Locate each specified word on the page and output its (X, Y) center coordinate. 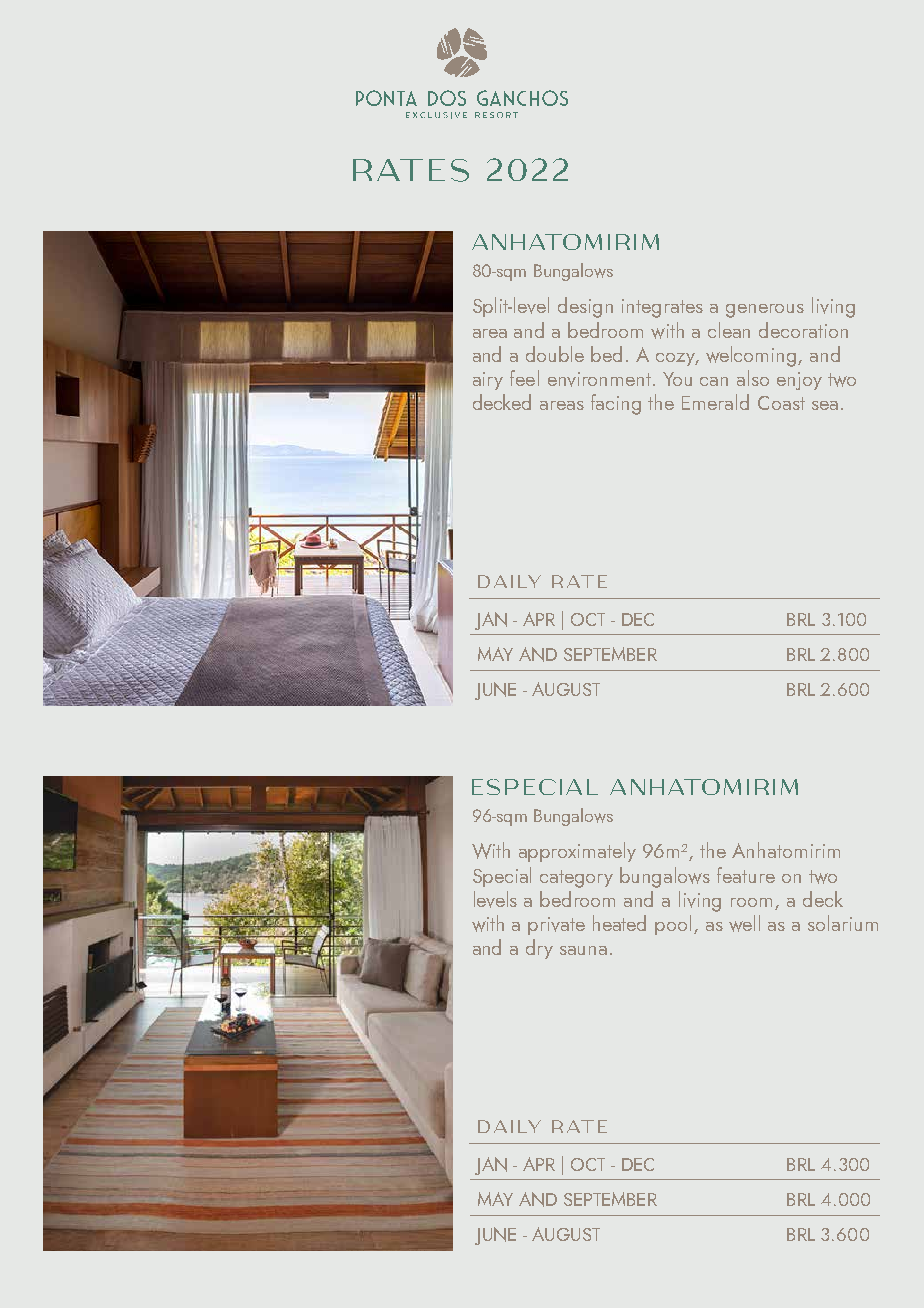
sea (825, 405)
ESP (495, 787)
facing (616, 404)
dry (539, 949)
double (555, 354)
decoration (803, 330)
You (677, 379)
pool (673, 925)
